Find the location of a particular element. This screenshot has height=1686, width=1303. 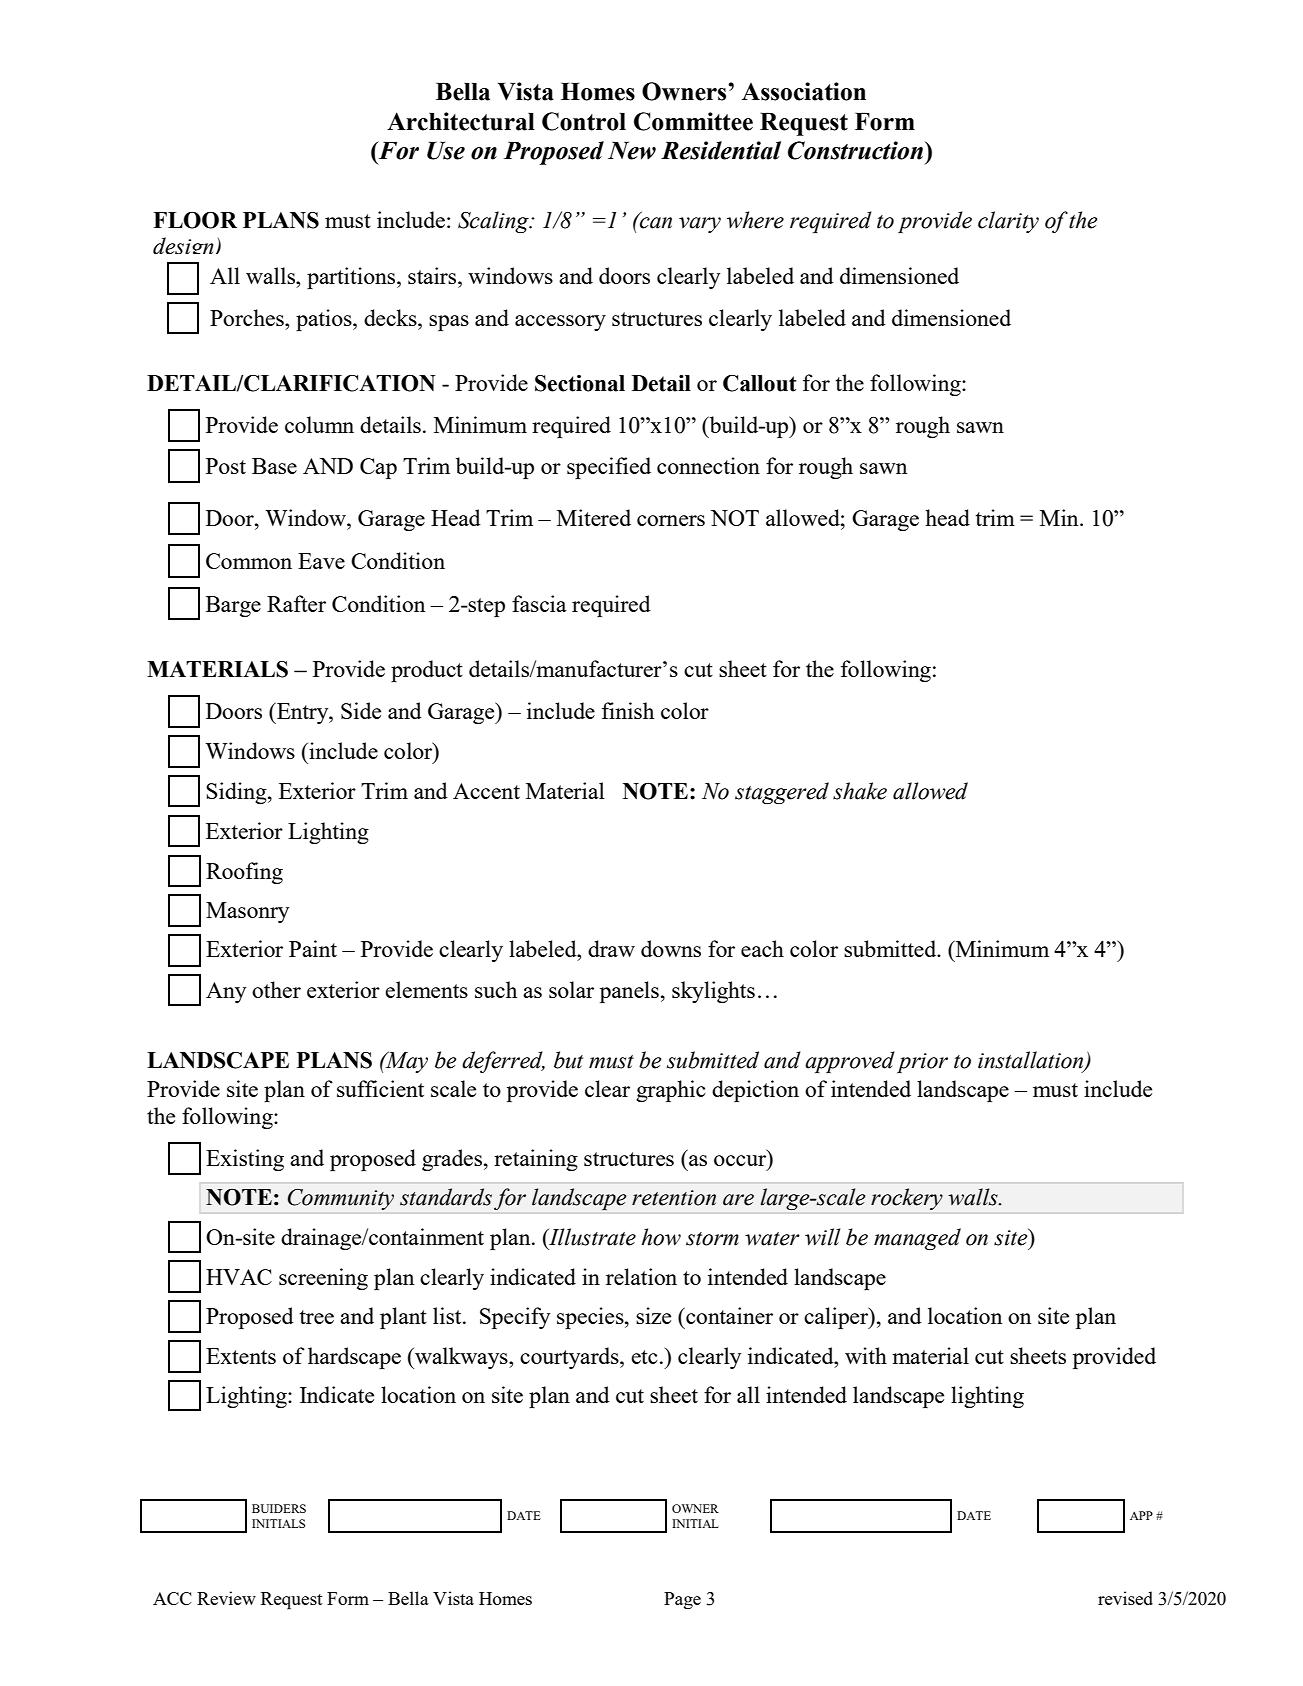

Roofing is located at coordinates (244, 873).
